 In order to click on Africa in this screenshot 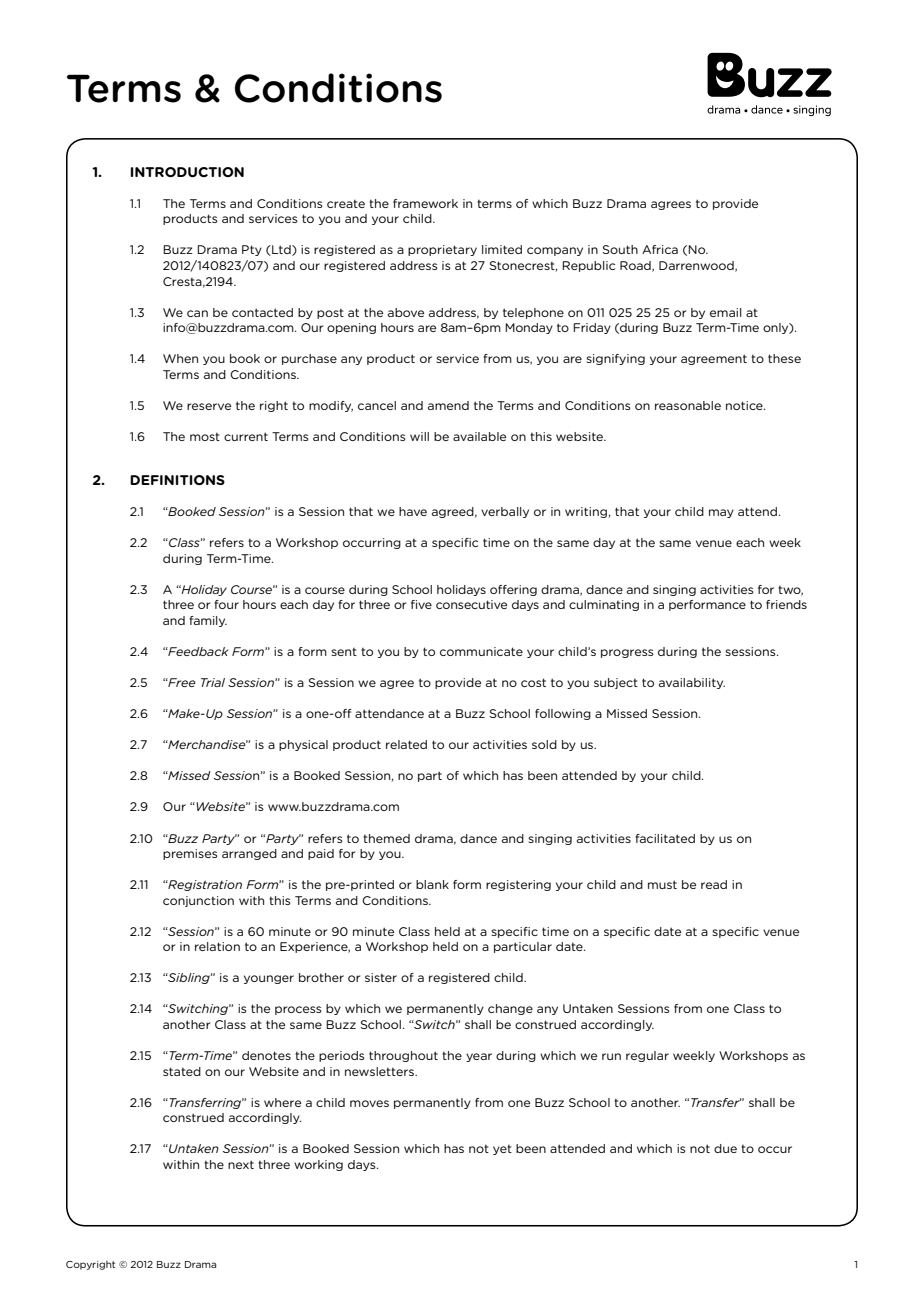, I will do `click(660, 249)`.
